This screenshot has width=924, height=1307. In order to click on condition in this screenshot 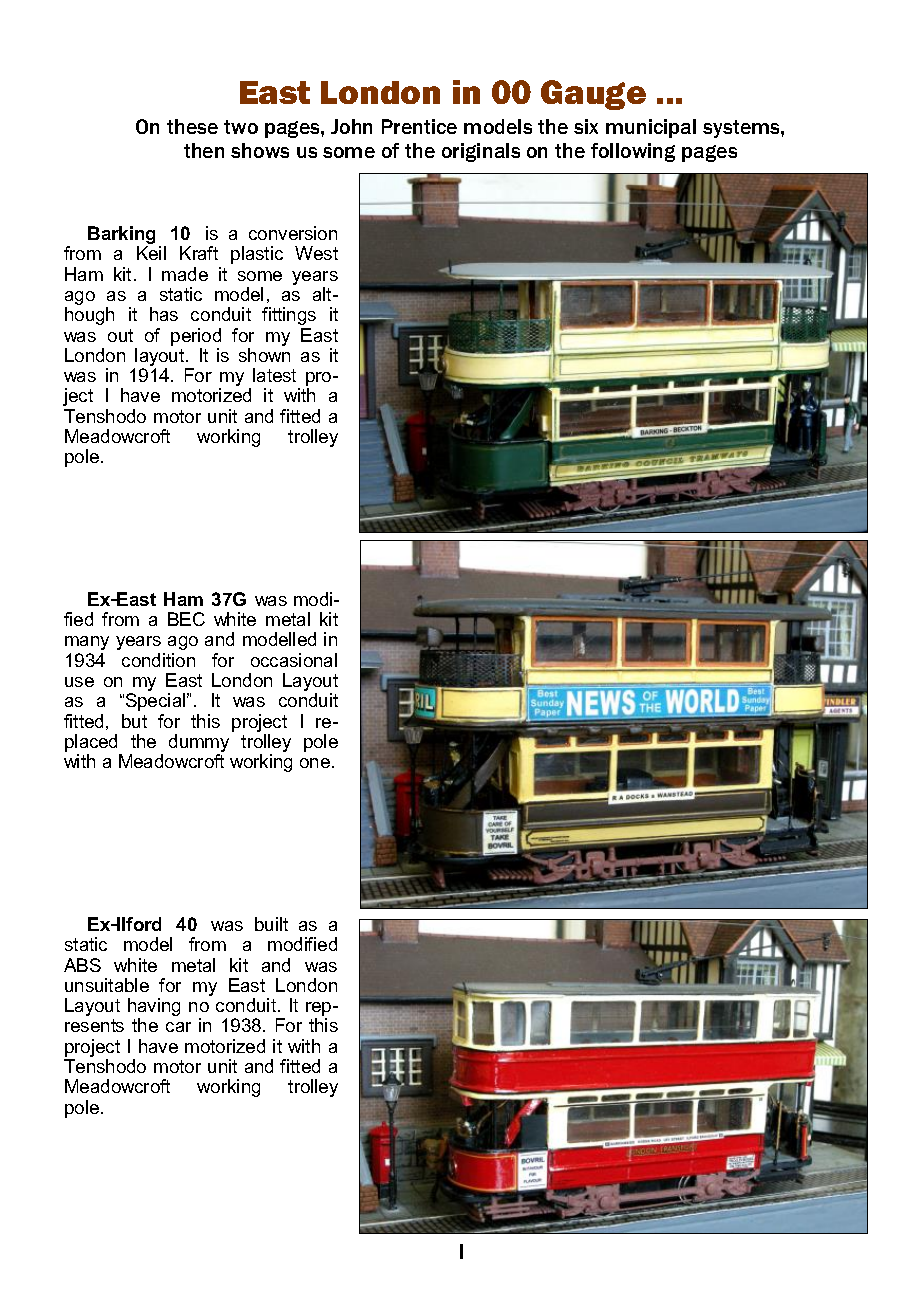, I will do `click(158, 660)`.
